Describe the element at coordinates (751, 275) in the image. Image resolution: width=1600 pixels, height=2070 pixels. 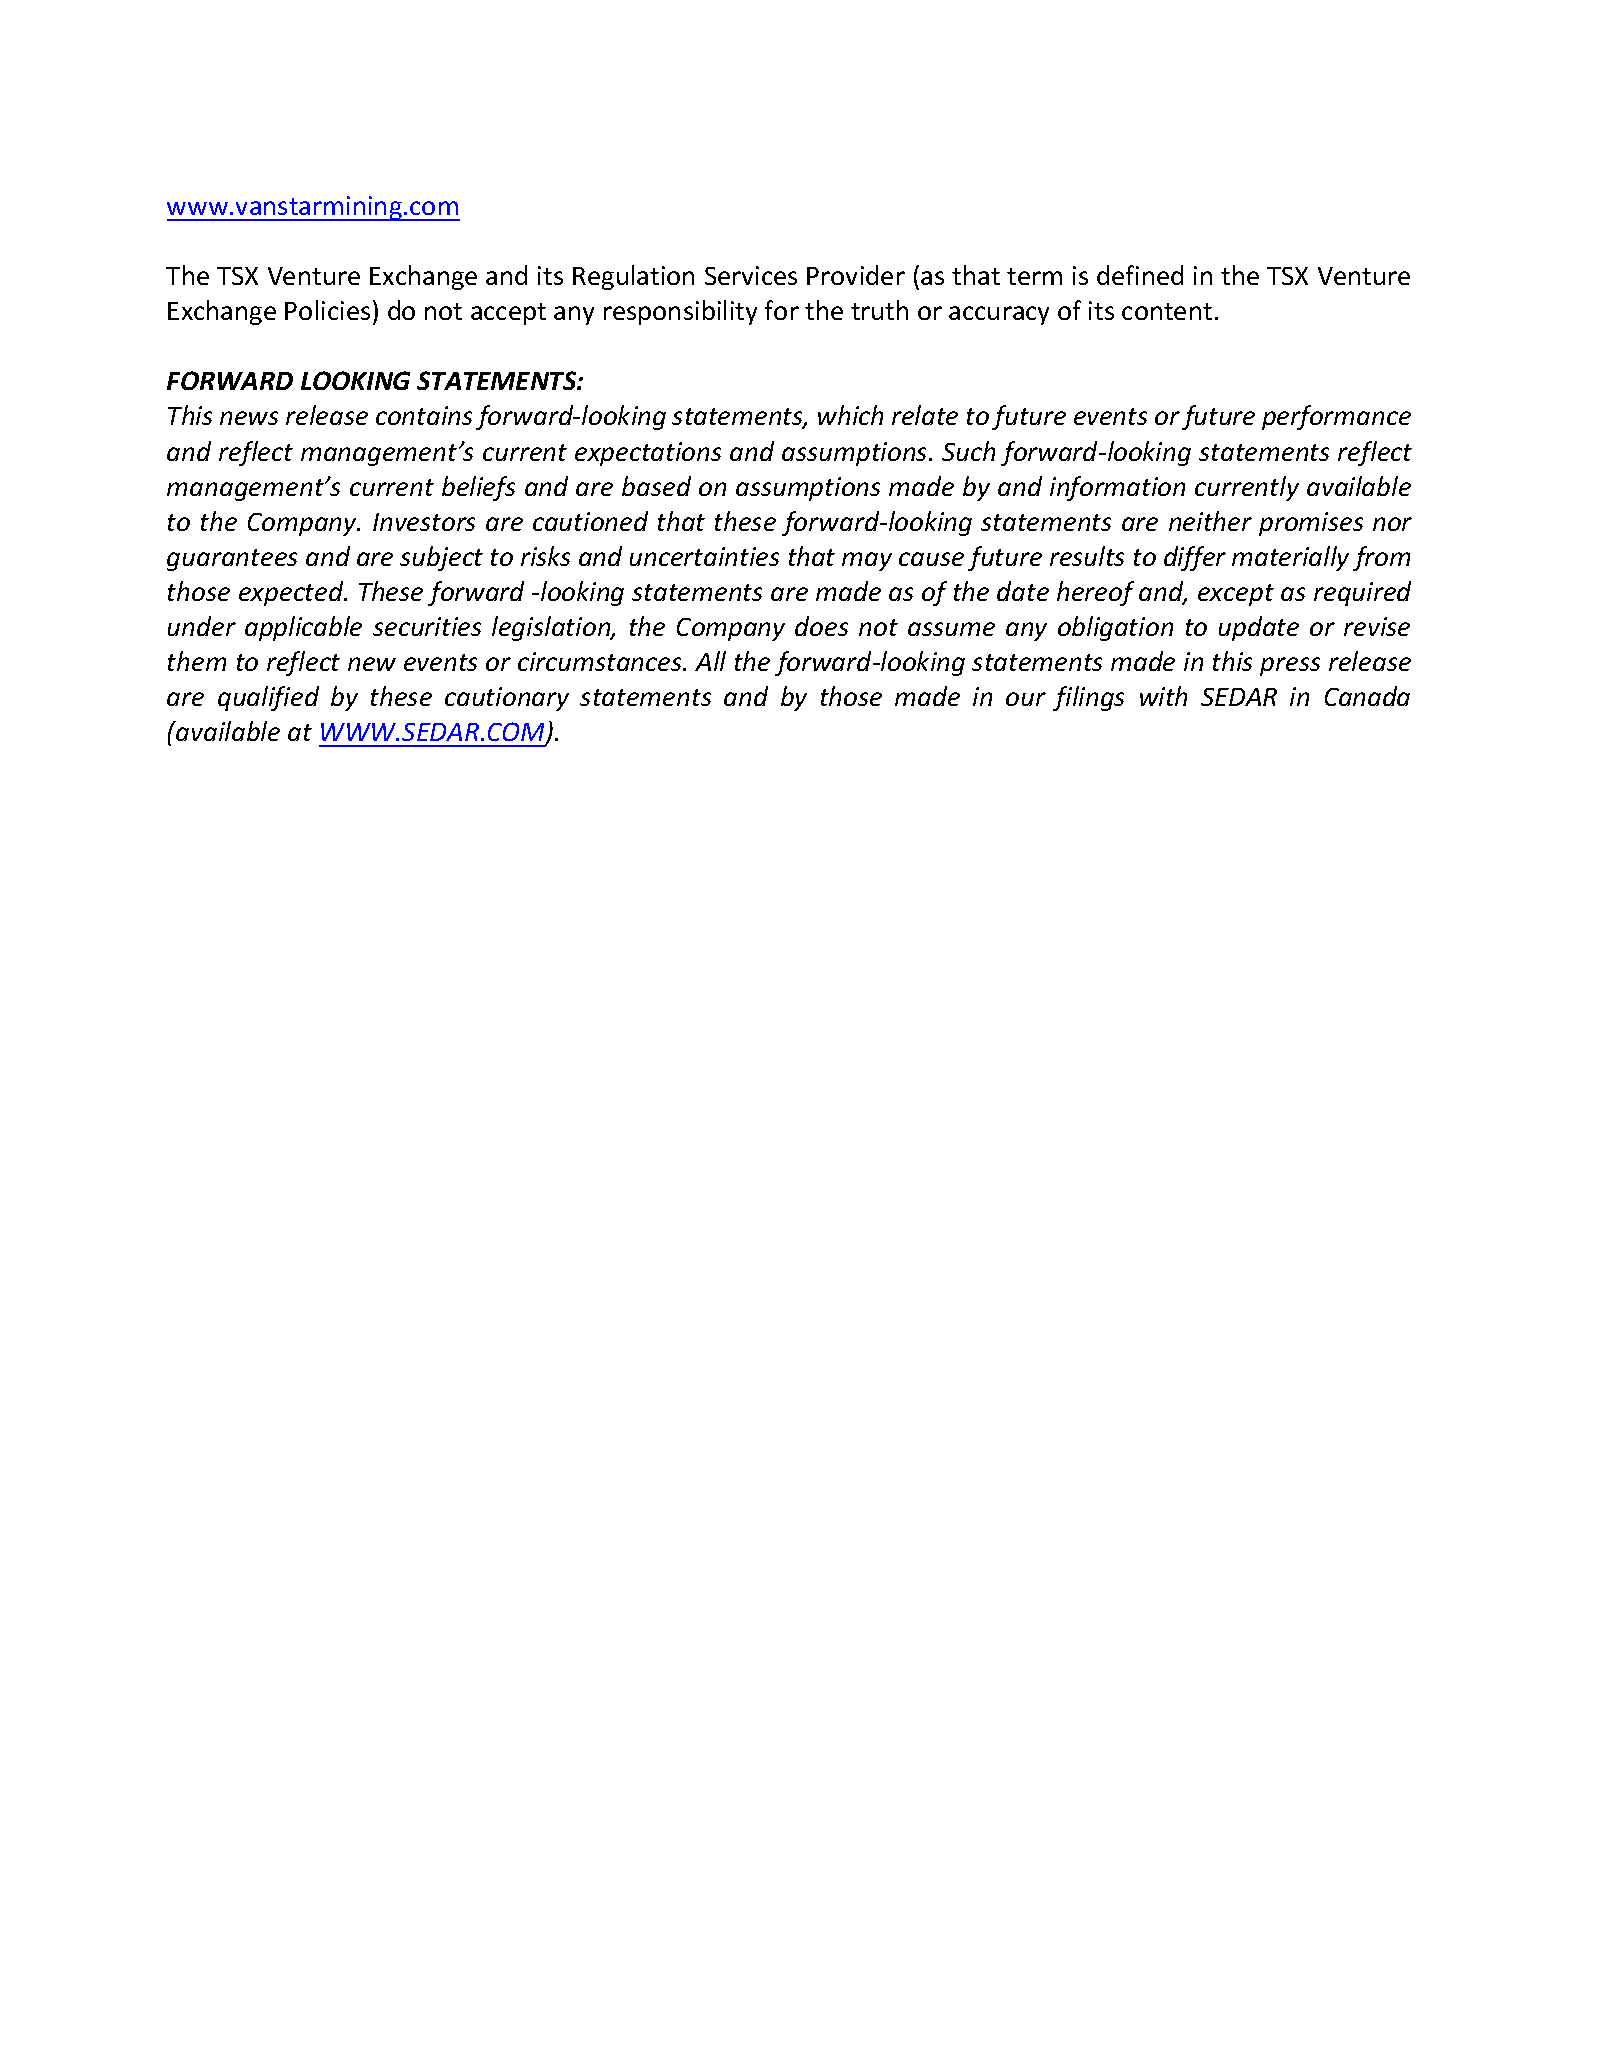
I see `Services` at that location.
